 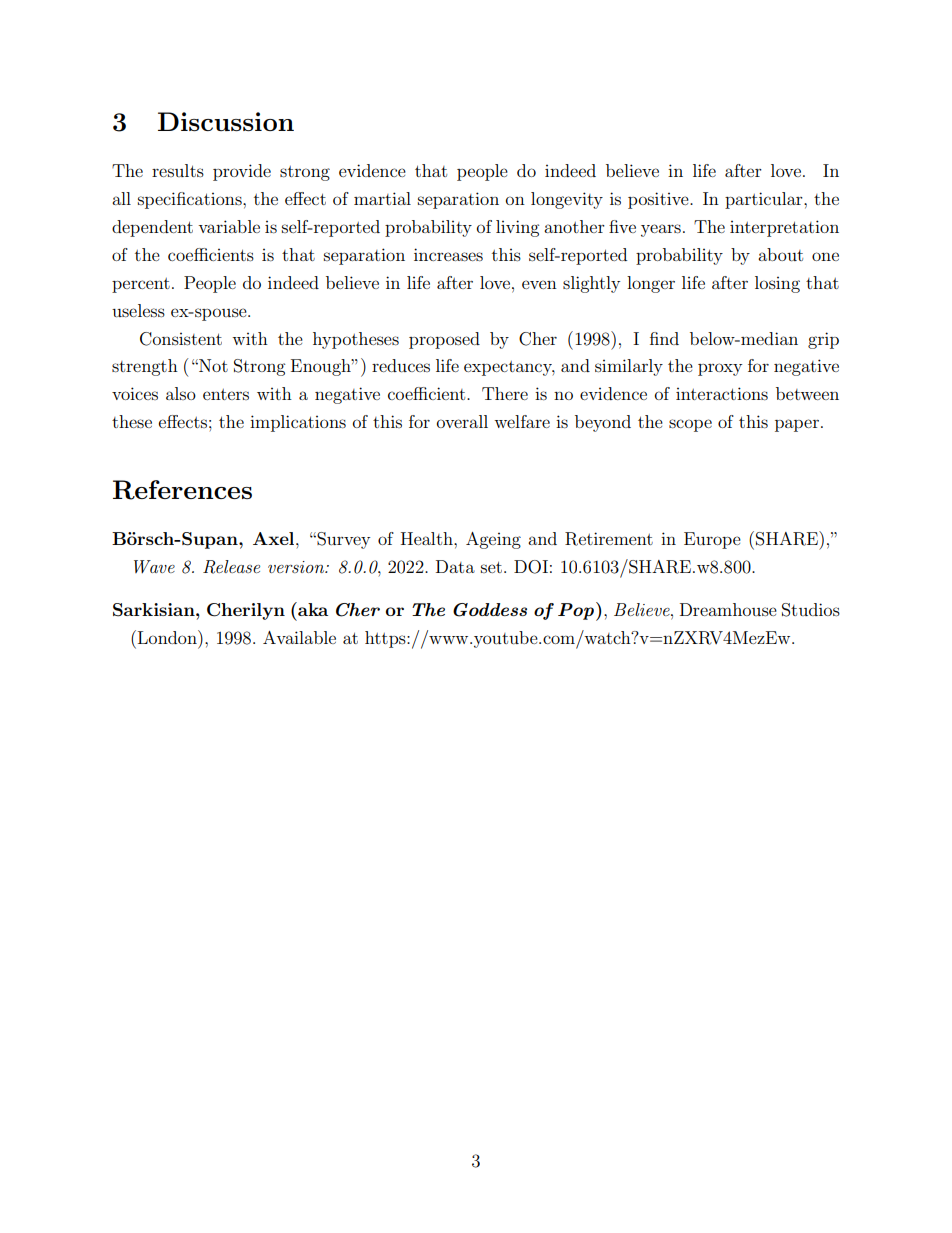 I want to click on Discussion, so click(x=226, y=121).
